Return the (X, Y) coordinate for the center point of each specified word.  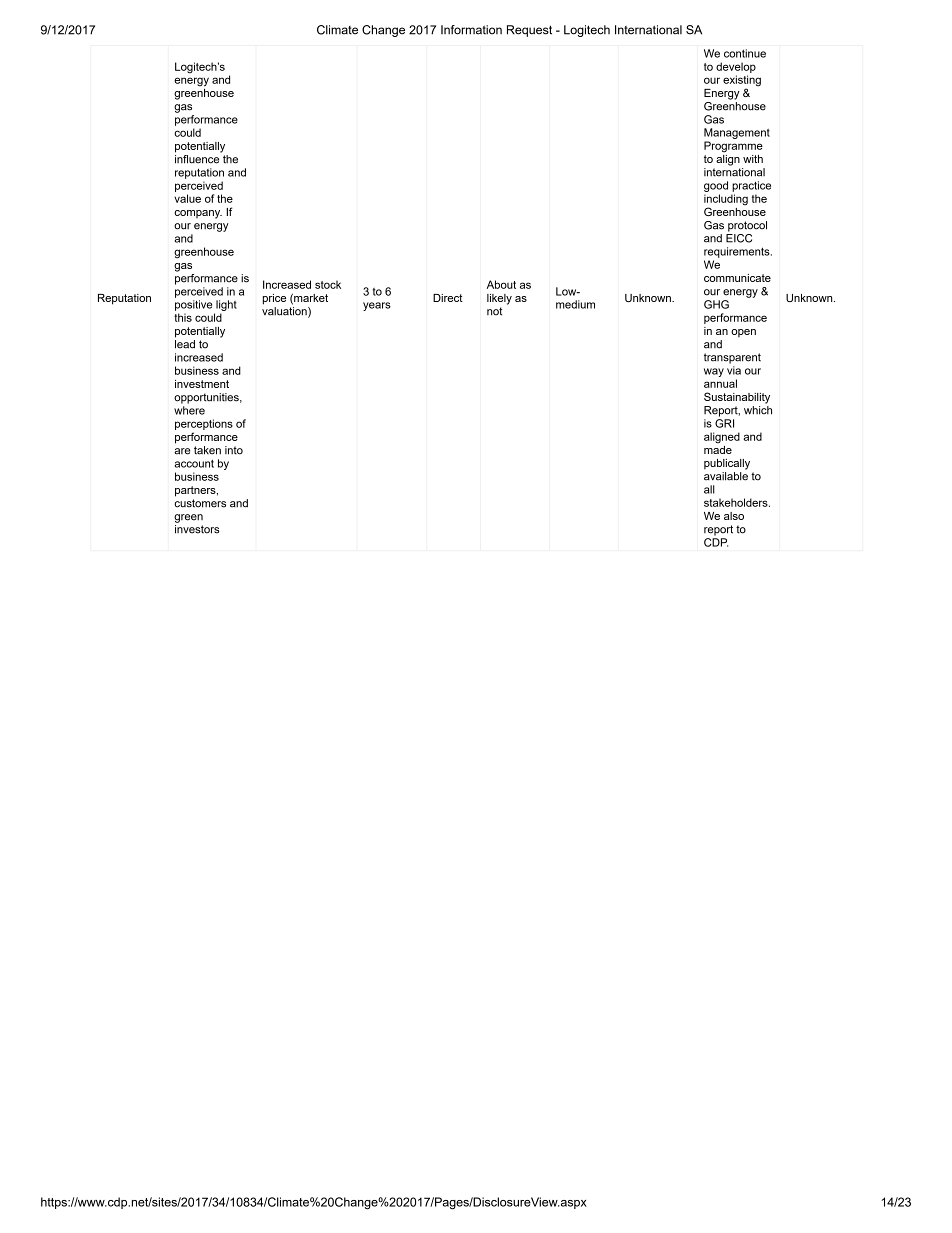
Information (471, 30)
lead (185, 344)
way (714, 372)
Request (529, 31)
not (494, 311)
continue (745, 53)
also (734, 516)
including (726, 201)
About (501, 284)
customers (200, 503)
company (198, 214)
